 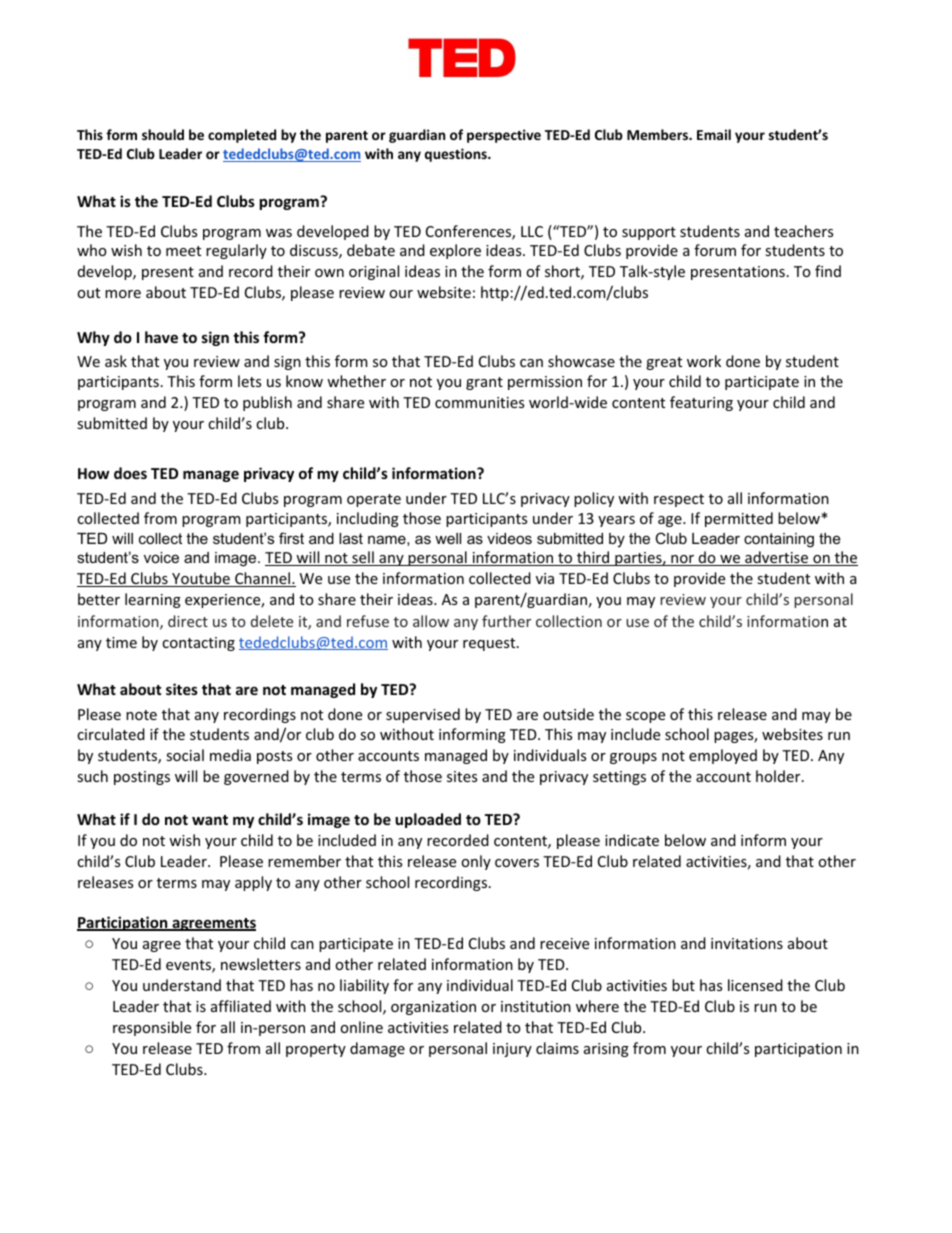 I want to click on Email, so click(x=714, y=134).
